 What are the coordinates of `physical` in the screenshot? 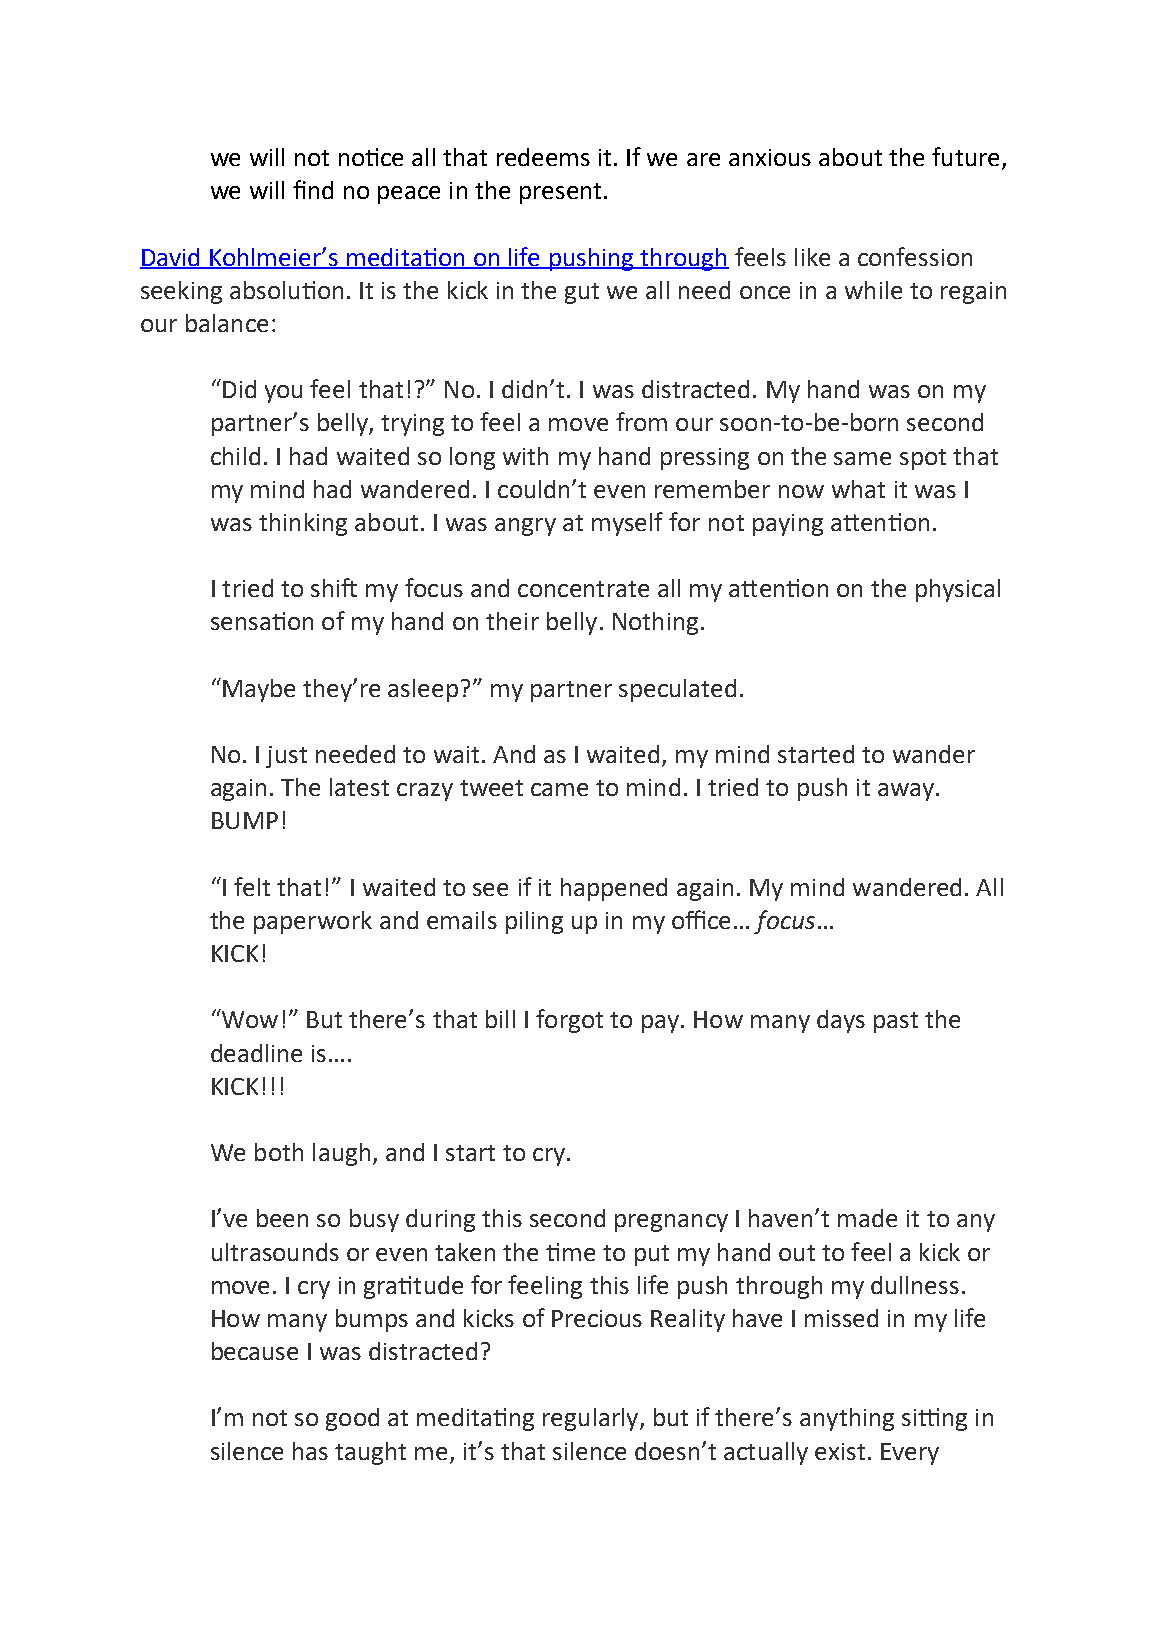 It's located at (958, 590).
